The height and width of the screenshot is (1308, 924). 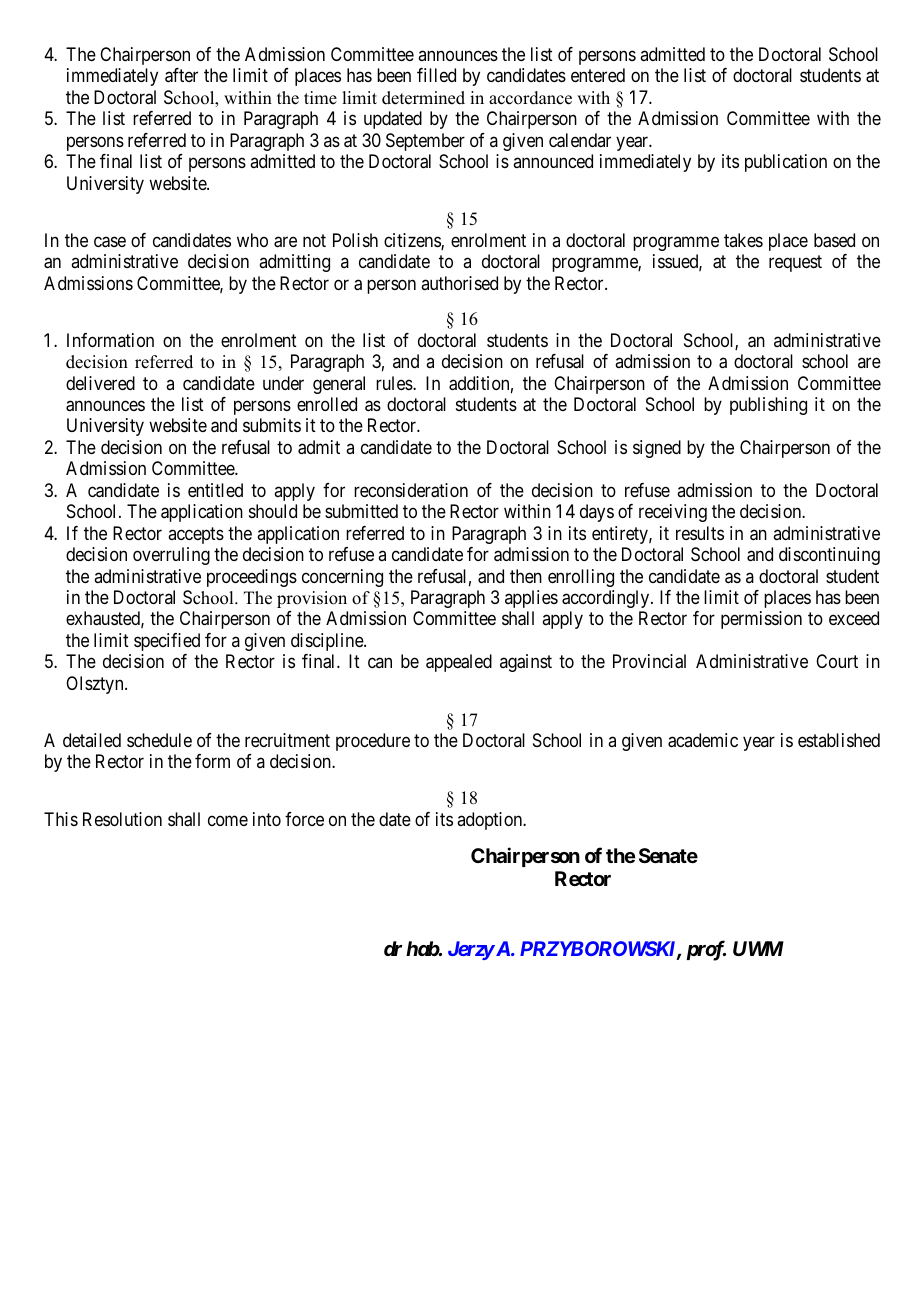 What do you see at coordinates (423, 98) in the screenshot?
I see `determined` at bounding box center [423, 98].
